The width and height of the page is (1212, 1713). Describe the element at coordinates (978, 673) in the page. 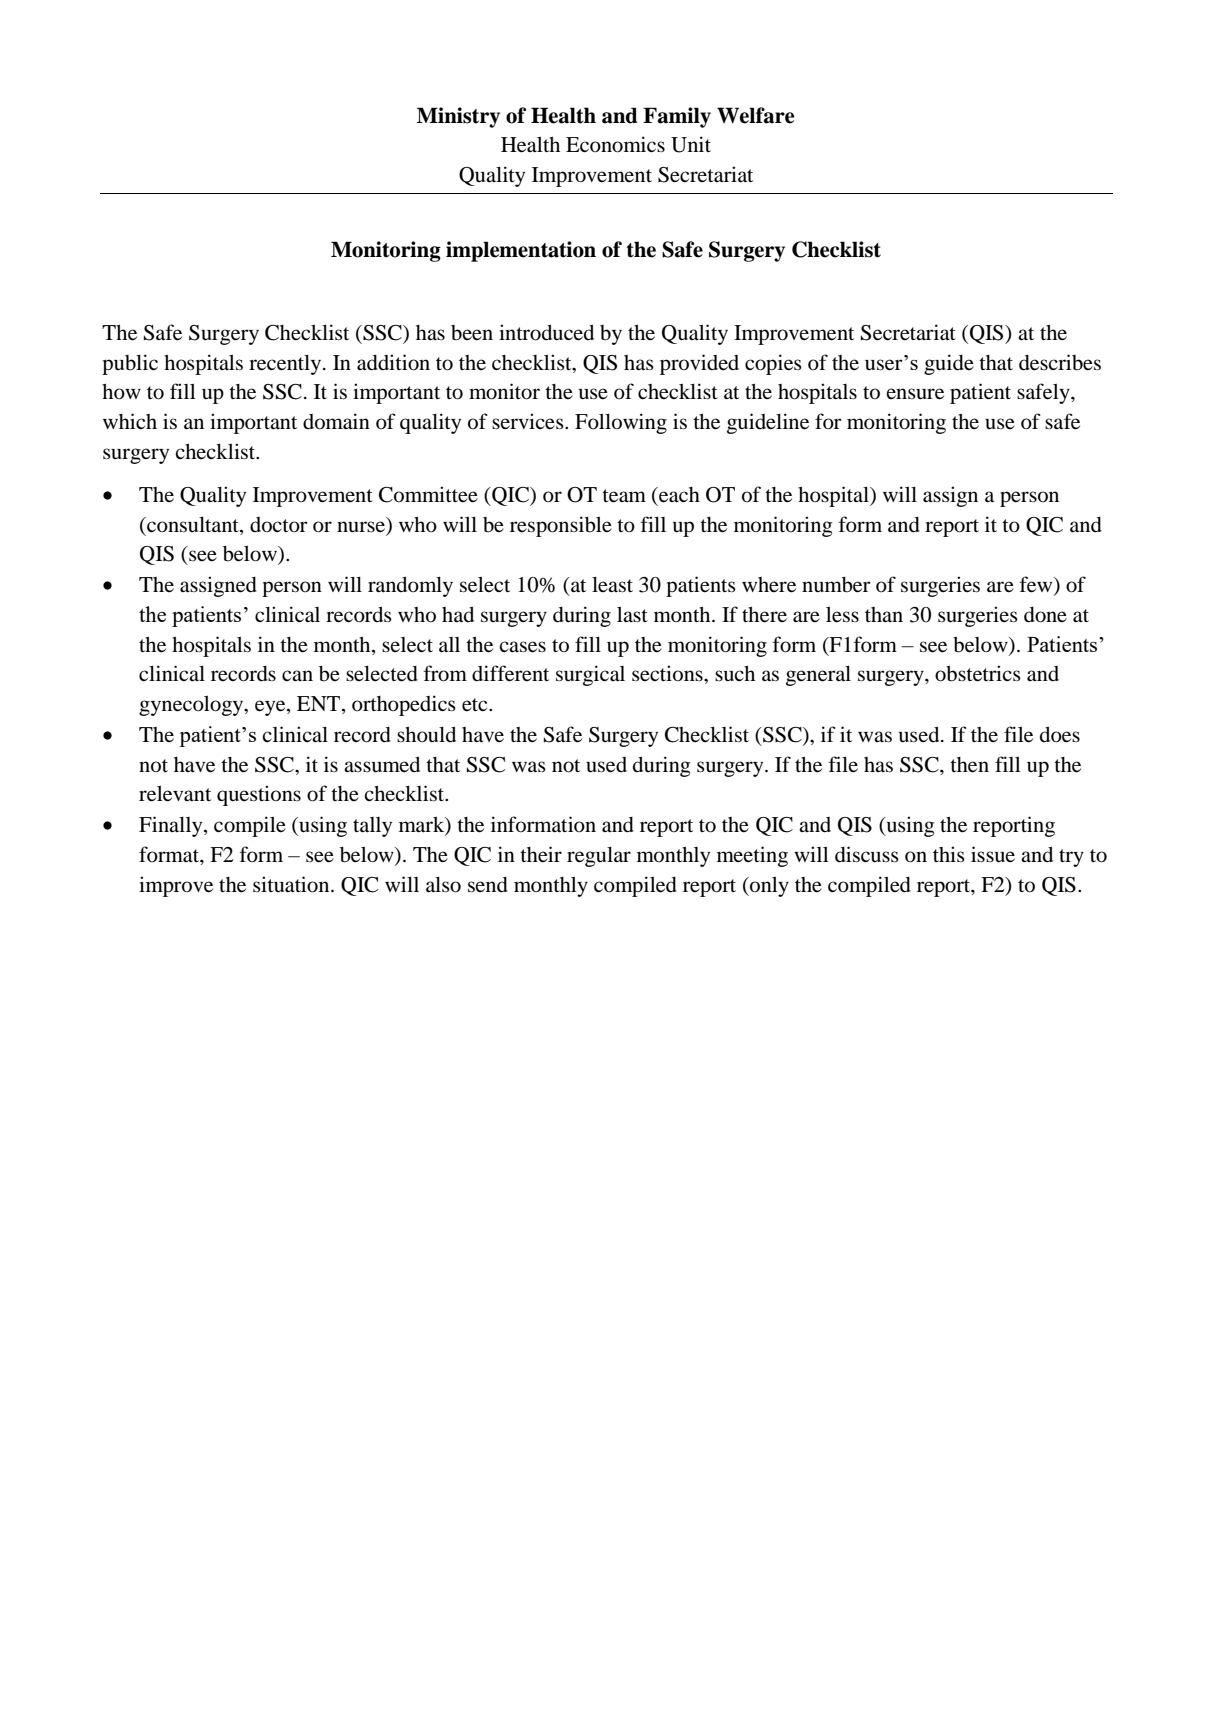

I see `obstetrics` at that location.
